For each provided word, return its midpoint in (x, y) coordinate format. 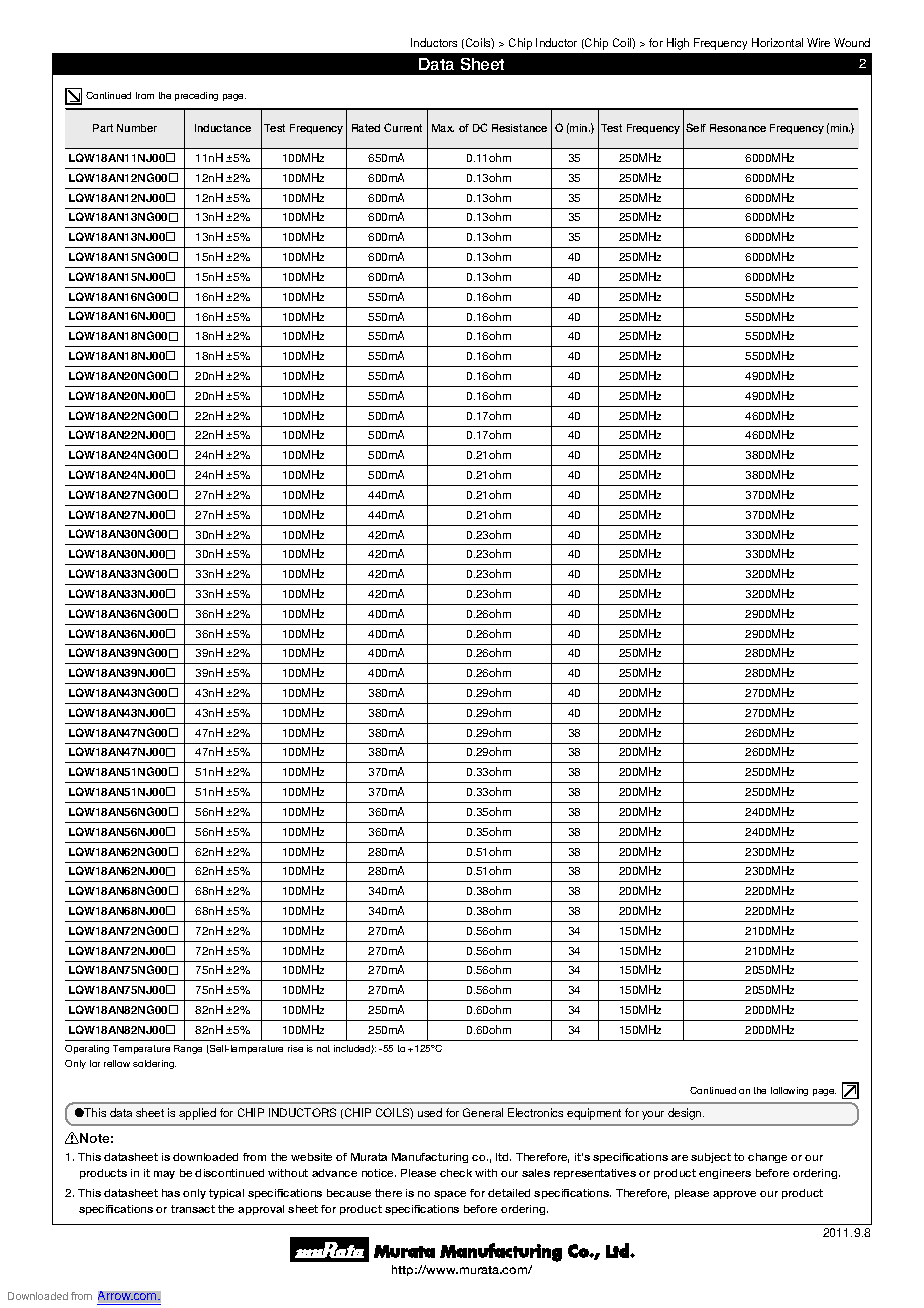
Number (137, 128)
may (164, 1175)
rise (295, 1048)
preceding (196, 96)
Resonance (738, 128)
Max (443, 128)
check (456, 1173)
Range (188, 1049)
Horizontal (777, 42)
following (789, 1091)
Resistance (519, 128)
